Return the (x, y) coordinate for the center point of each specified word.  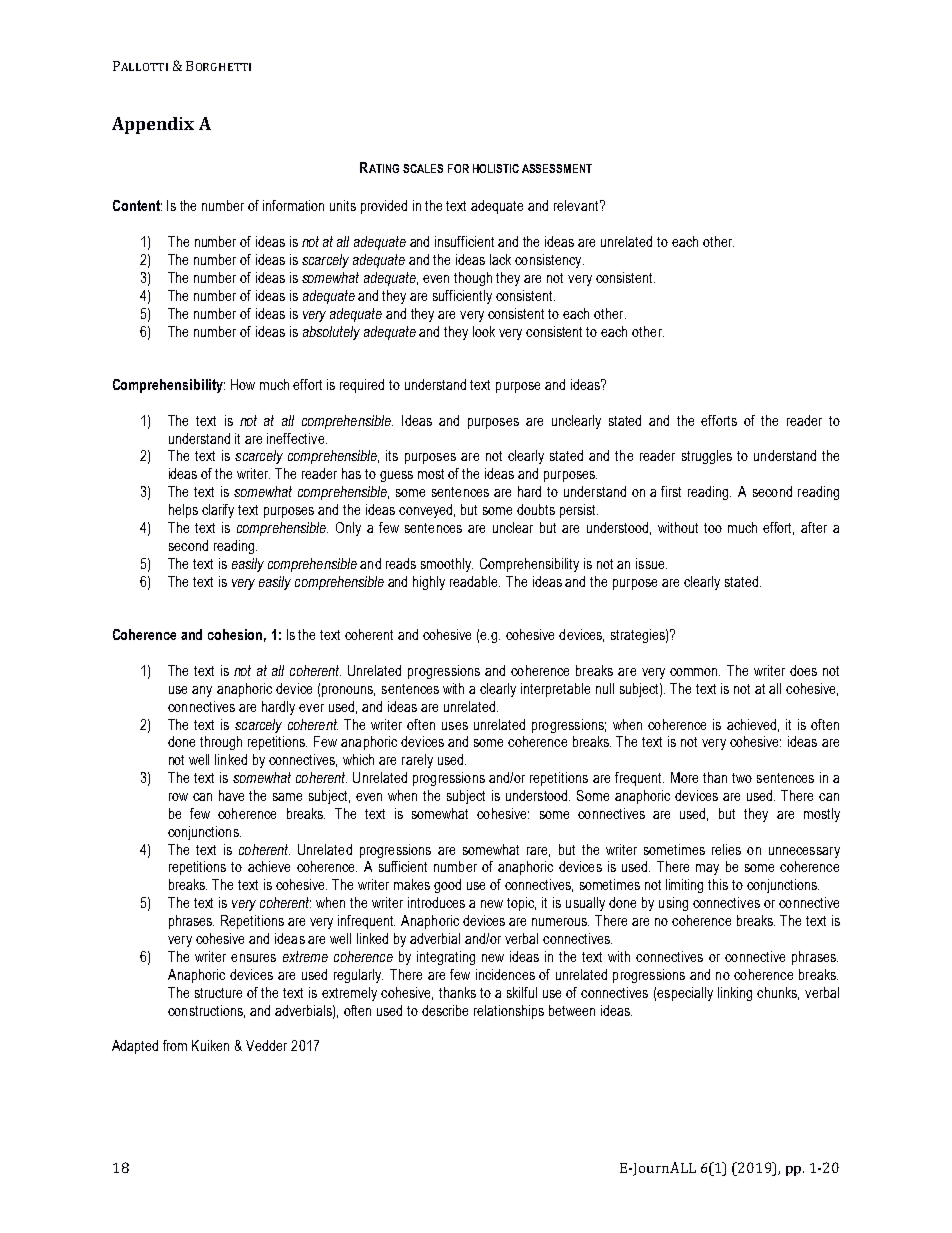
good (447, 886)
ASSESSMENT (557, 168)
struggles (707, 457)
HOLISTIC (496, 168)
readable (475, 581)
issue (651, 563)
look (484, 331)
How (243, 384)
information (293, 205)
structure (218, 993)
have (231, 795)
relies (726, 849)
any (202, 691)
